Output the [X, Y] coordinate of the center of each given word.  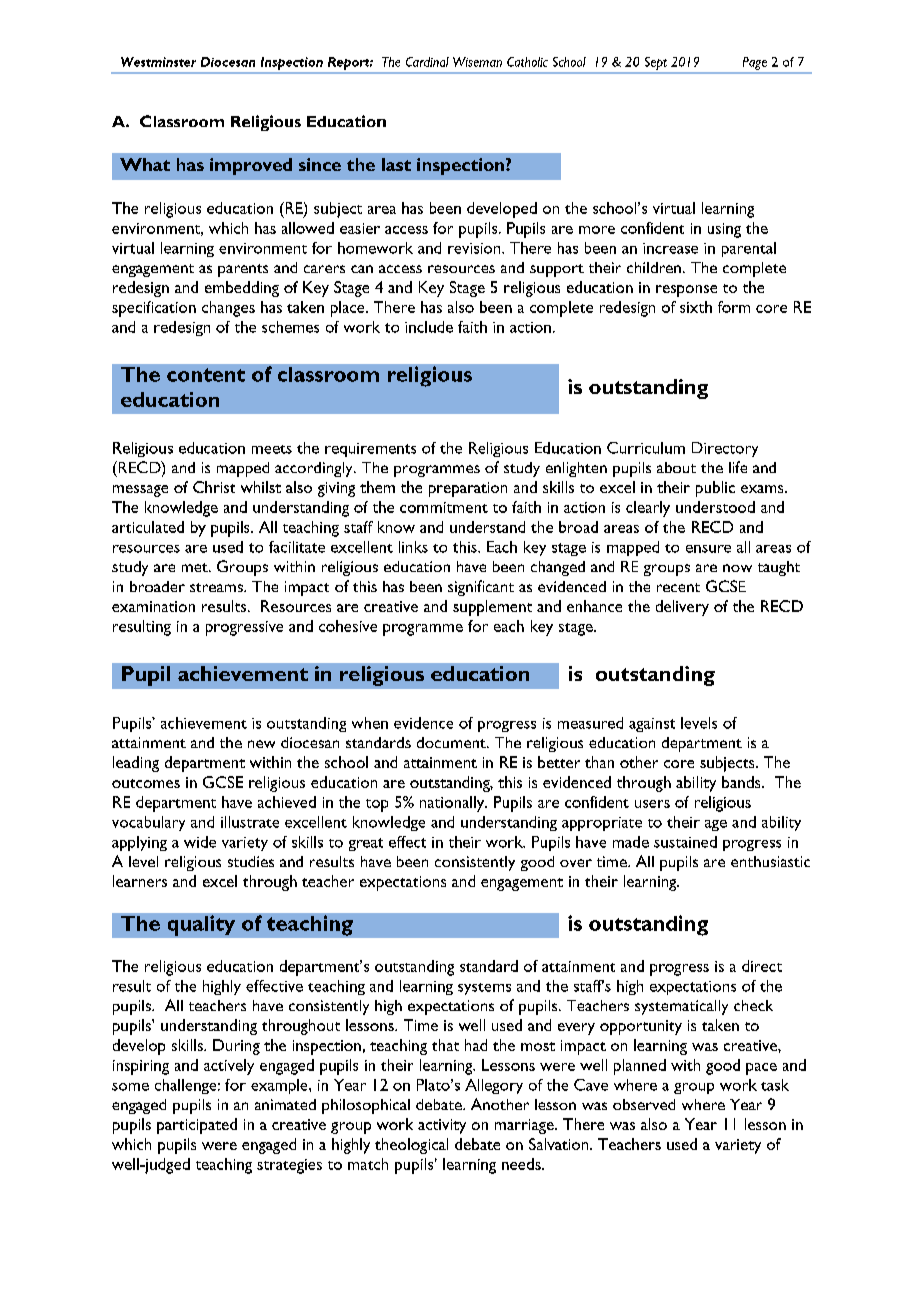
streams [217, 587]
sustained [685, 842]
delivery [682, 608]
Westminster [158, 62]
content [206, 375]
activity [442, 1126]
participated [197, 1126]
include [429, 327]
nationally [453, 804]
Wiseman [477, 62]
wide [200, 842]
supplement [492, 608]
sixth [696, 307]
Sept [656, 63]
